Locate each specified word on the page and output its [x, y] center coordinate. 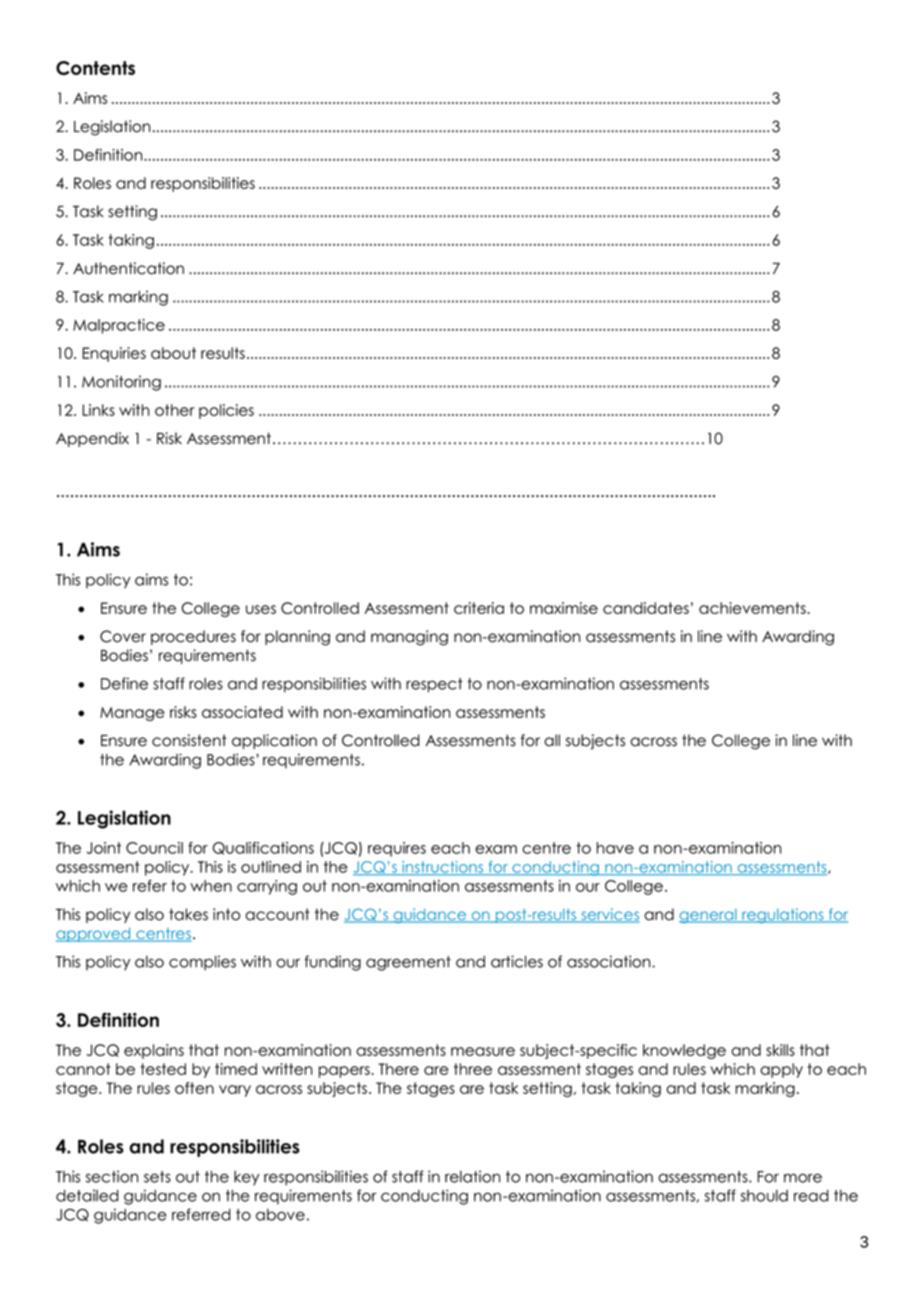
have [615, 848]
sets [157, 1177]
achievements [753, 608]
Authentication [128, 268]
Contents [95, 68]
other [174, 410]
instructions [443, 868]
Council [154, 848]
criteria [479, 608]
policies [226, 411]
